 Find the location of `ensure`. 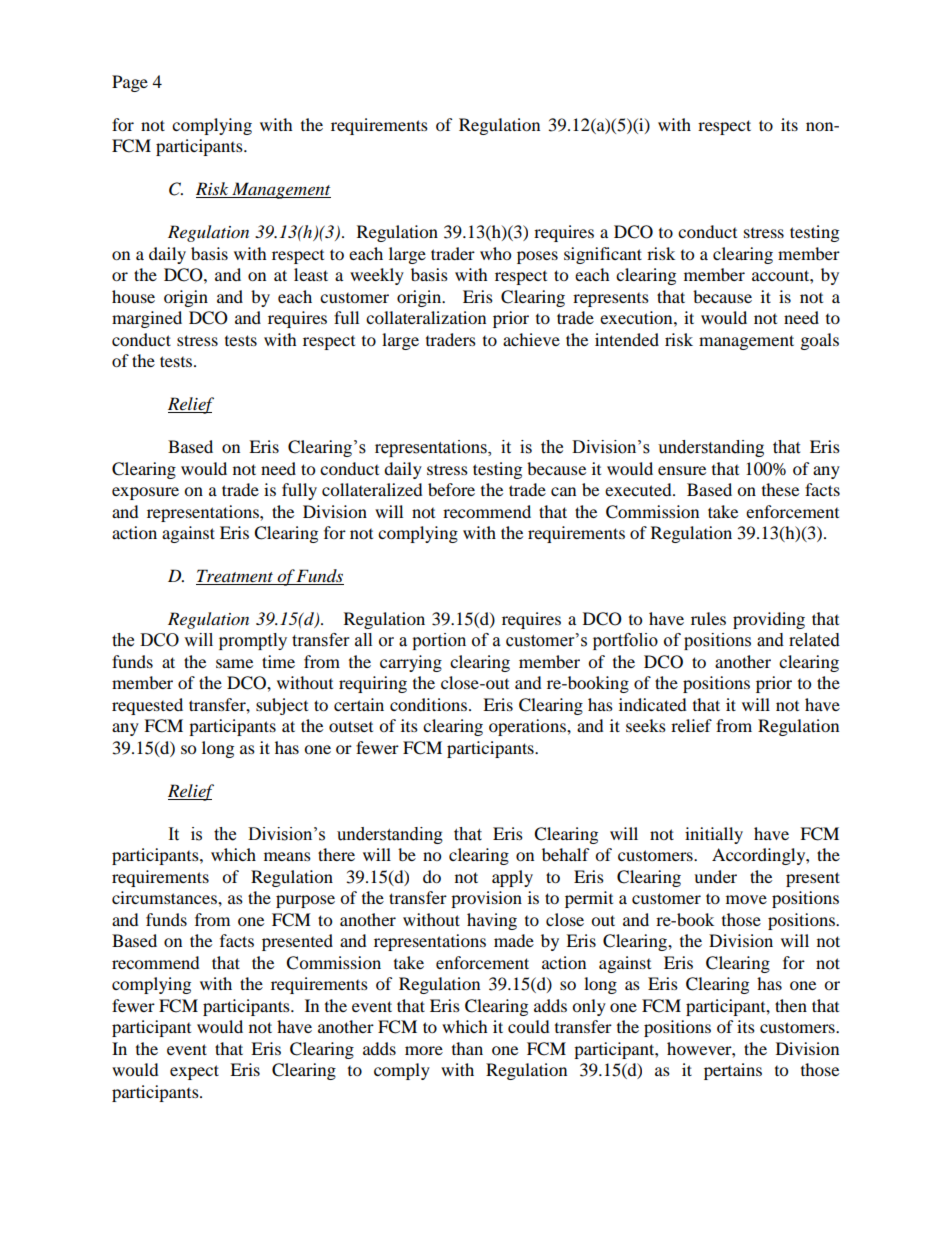

ensure is located at coordinates (682, 470).
